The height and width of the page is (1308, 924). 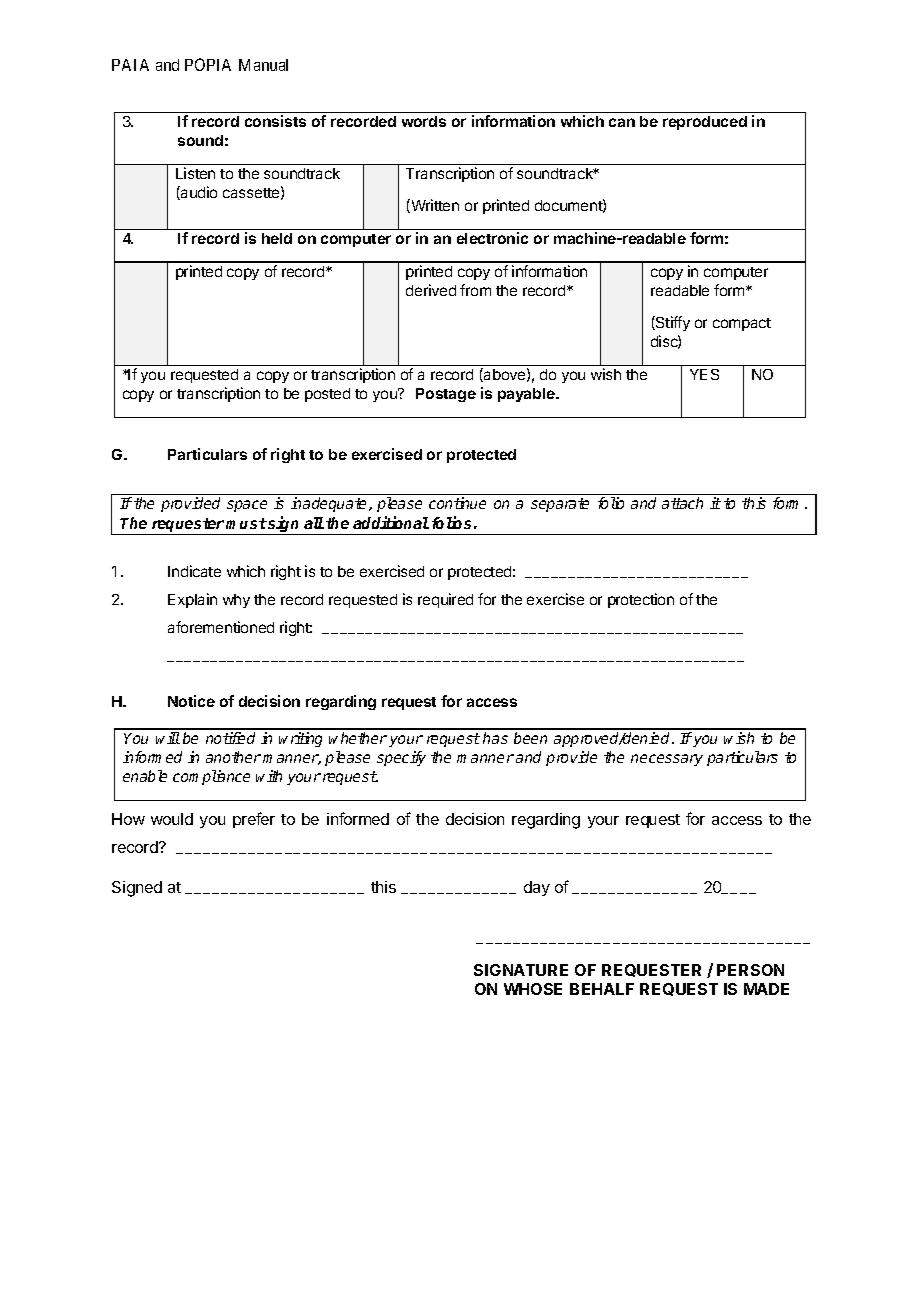 What do you see at coordinates (327, 395) in the page?
I see `posted` at bounding box center [327, 395].
